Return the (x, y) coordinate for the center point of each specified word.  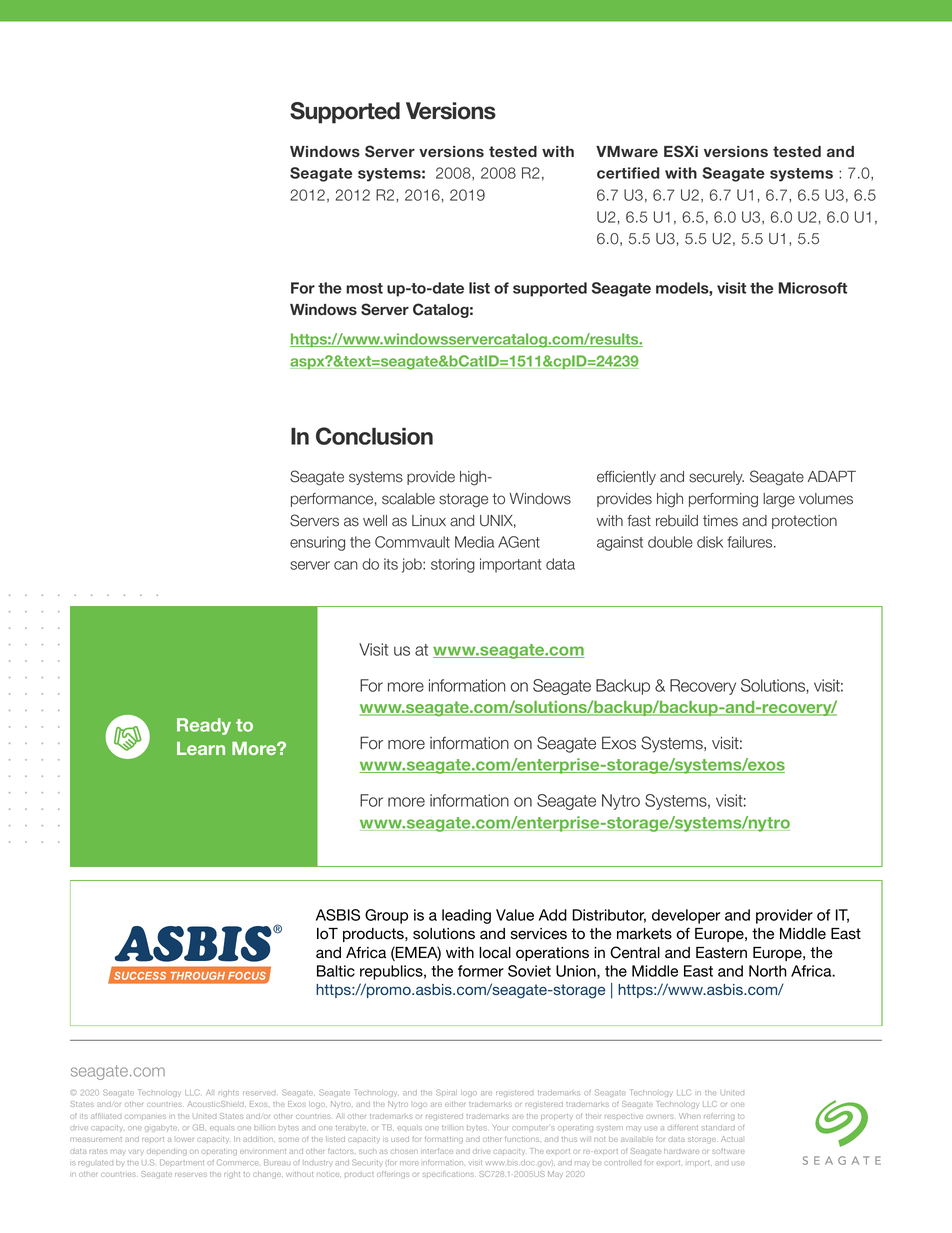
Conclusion (374, 436)
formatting (444, 1140)
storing (453, 565)
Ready (204, 726)
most (364, 288)
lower (185, 1140)
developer (686, 916)
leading (466, 916)
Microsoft (813, 288)
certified (628, 173)
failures (751, 542)
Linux (429, 521)
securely (716, 478)
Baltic (336, 971)
